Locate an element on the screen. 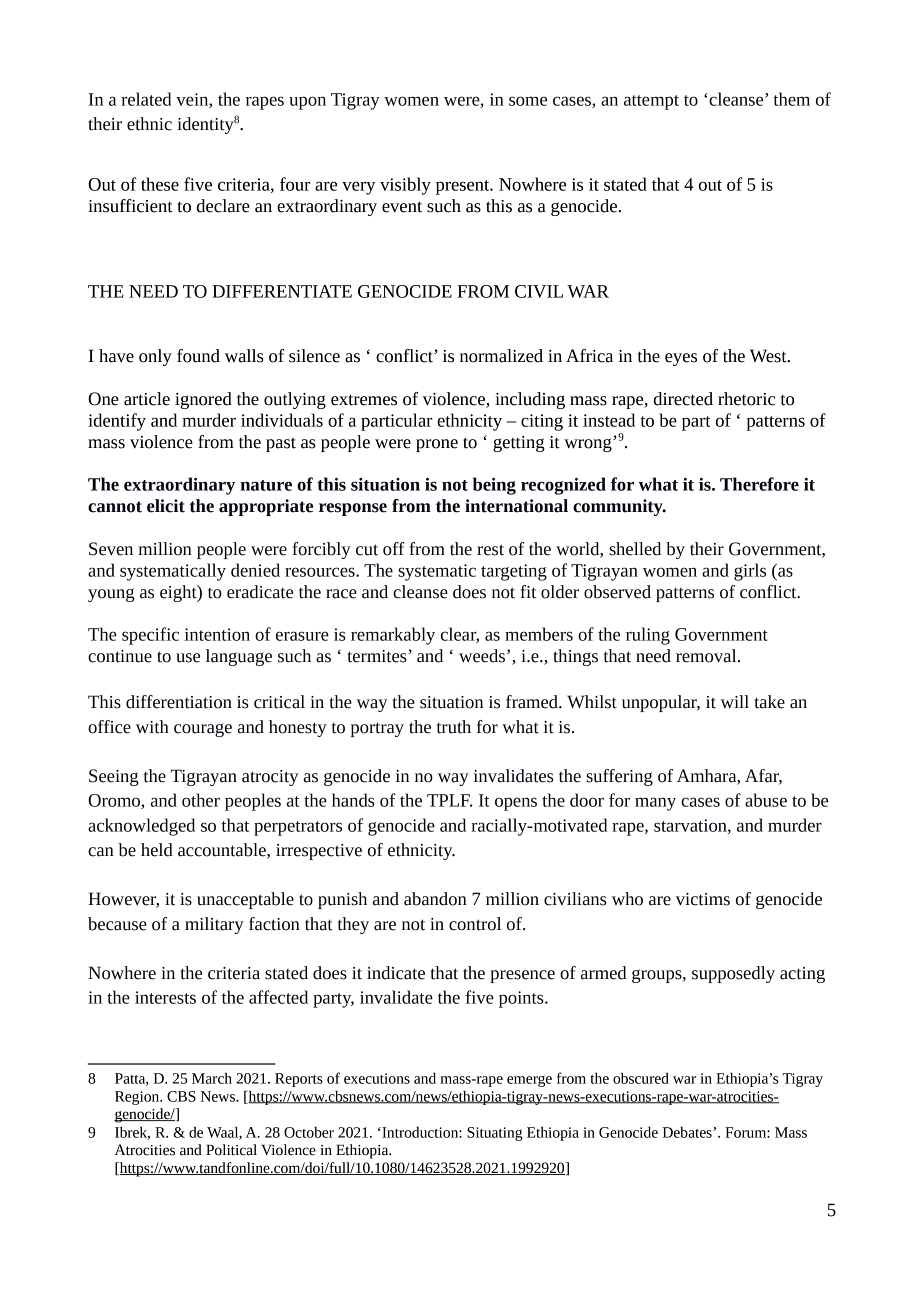 The image size is (924, 1308). some is located at coordinates (528, 101).
